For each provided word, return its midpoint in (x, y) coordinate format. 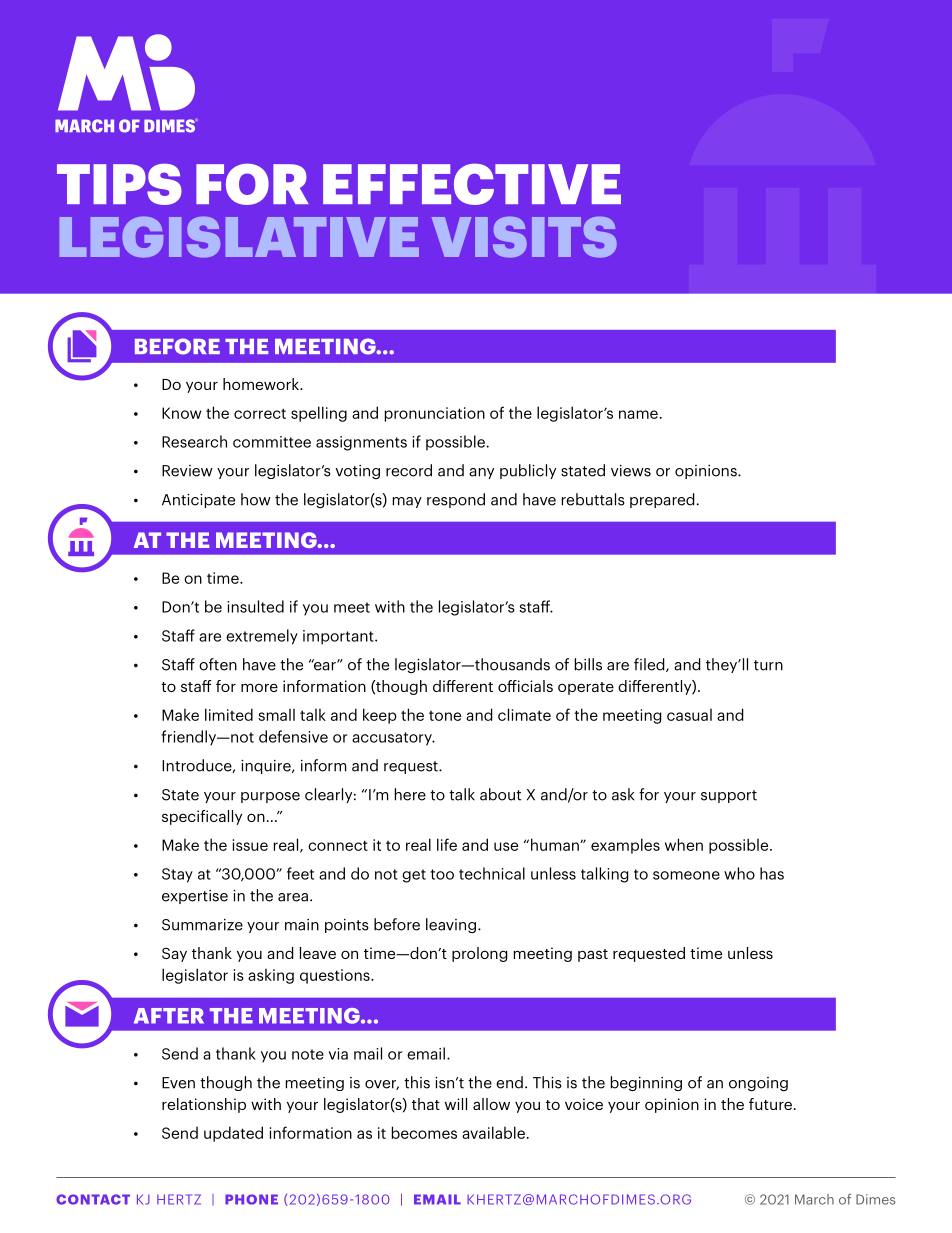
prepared (662, 500)
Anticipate (198, 501)
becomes (424, 1132)
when (684, 844)
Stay (177, 875)
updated (233, 1134)
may (407, 502)
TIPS (119, 184)
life (447, 844)
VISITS (524, 237)
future (770, 1104)
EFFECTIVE (472, 184)
